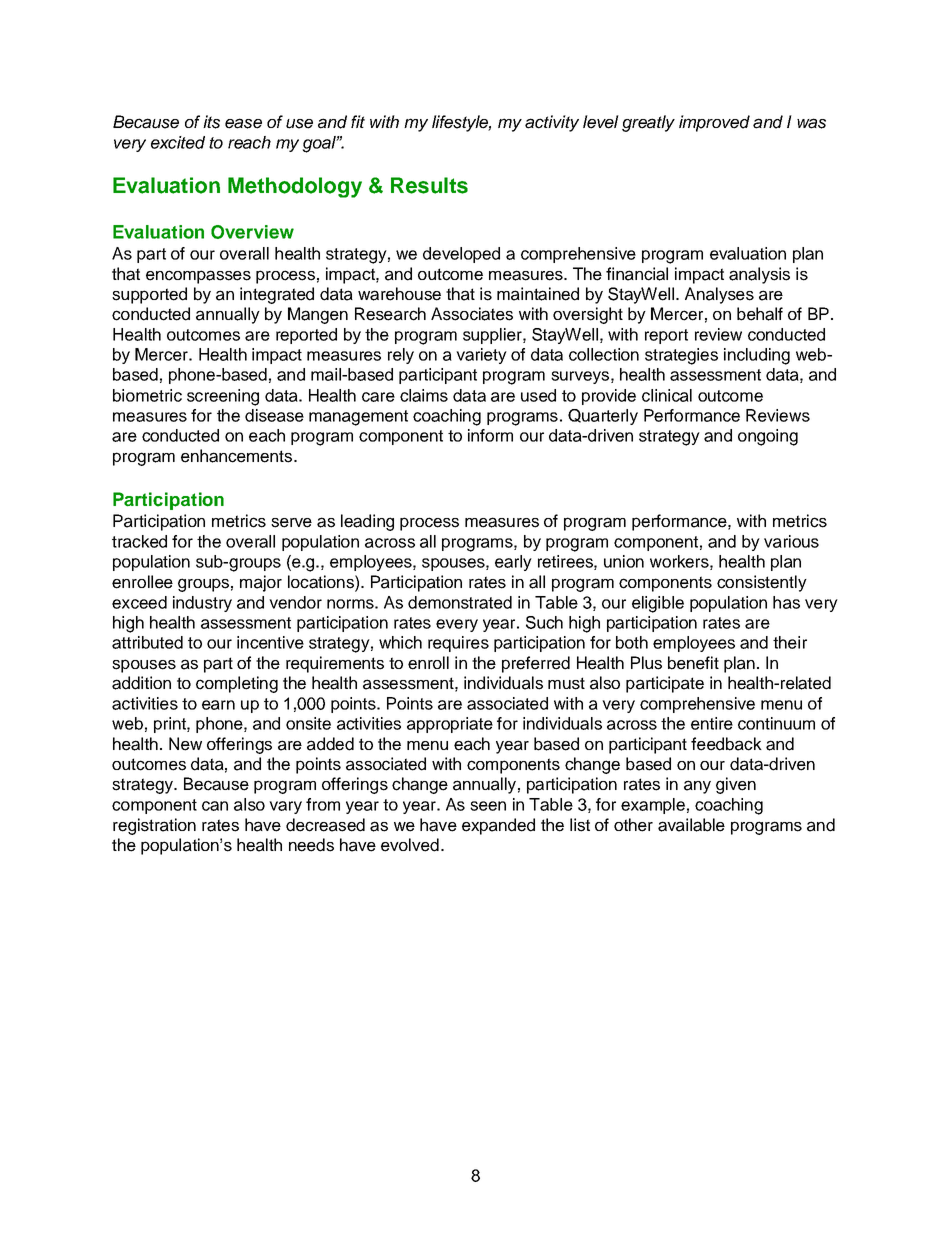  What do you see at coordinates (498, 826) in the document?
I see `expanded` at bounding box center [498, 826].
